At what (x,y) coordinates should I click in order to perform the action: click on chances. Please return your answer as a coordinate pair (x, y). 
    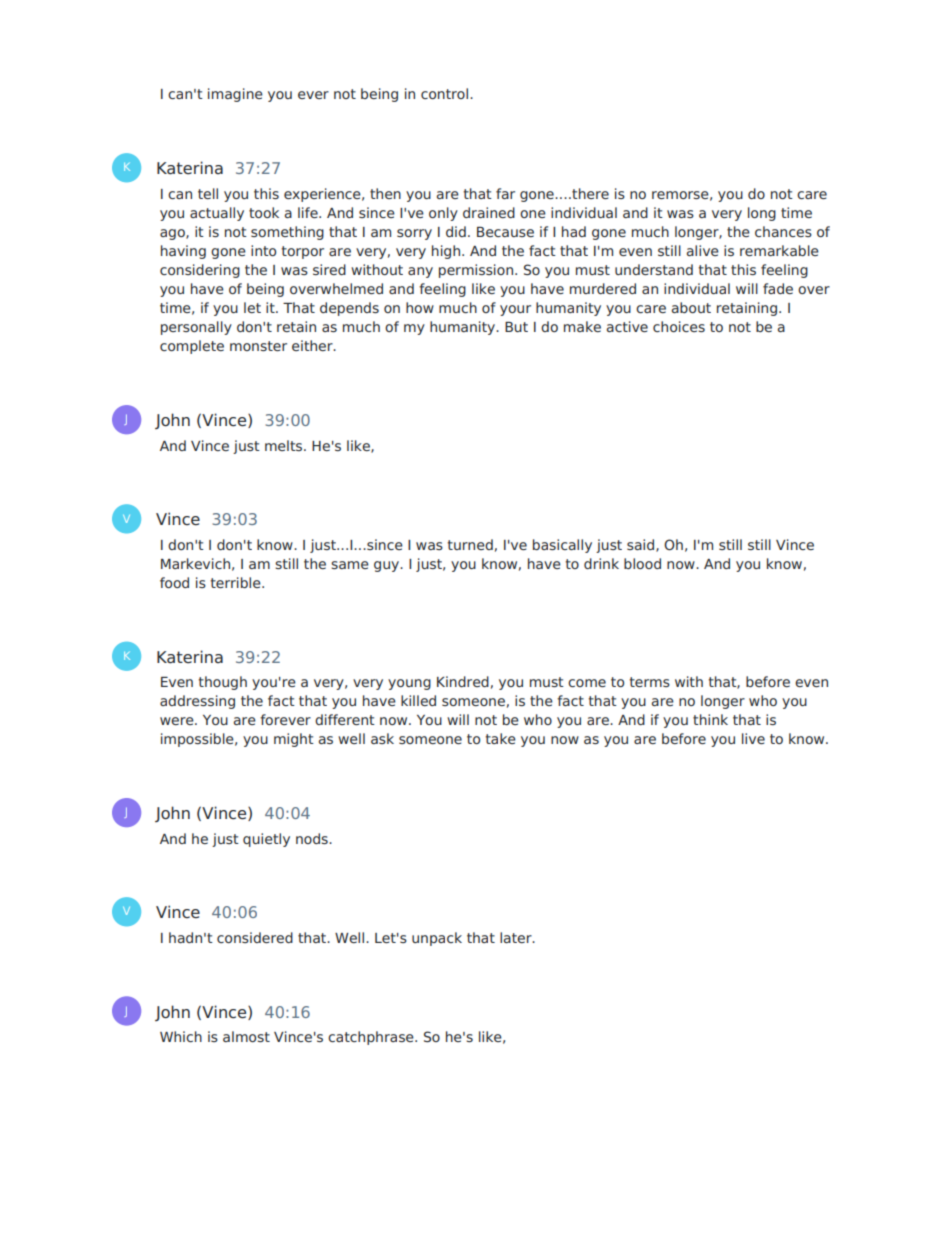
    Looking at the image, I should click on (783, 231).
